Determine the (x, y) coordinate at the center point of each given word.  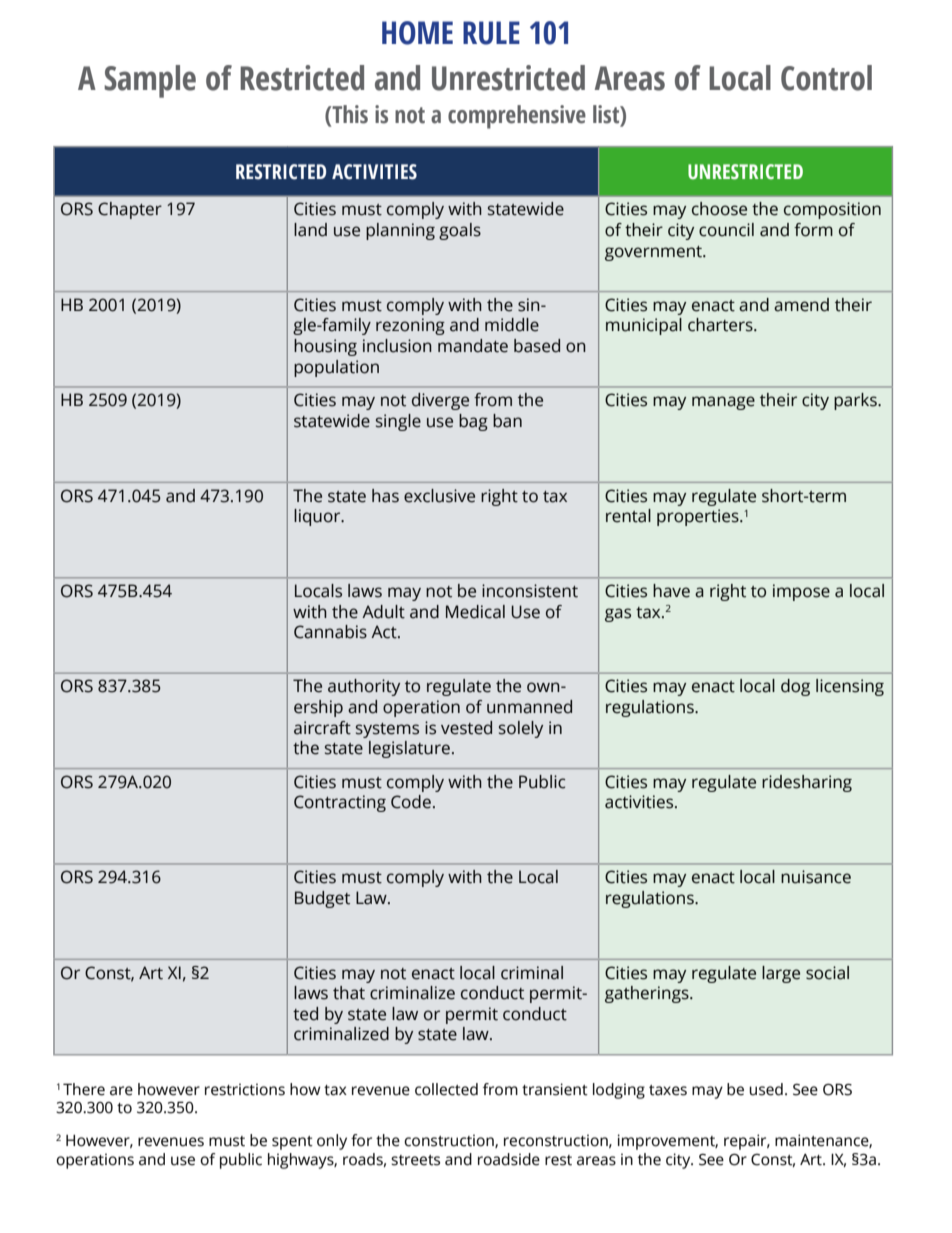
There (84, 1089)
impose (801, 592)
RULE (491, 33)
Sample (150, 81)
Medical (475, 612)
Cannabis (330, 632)
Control (826, 78)
